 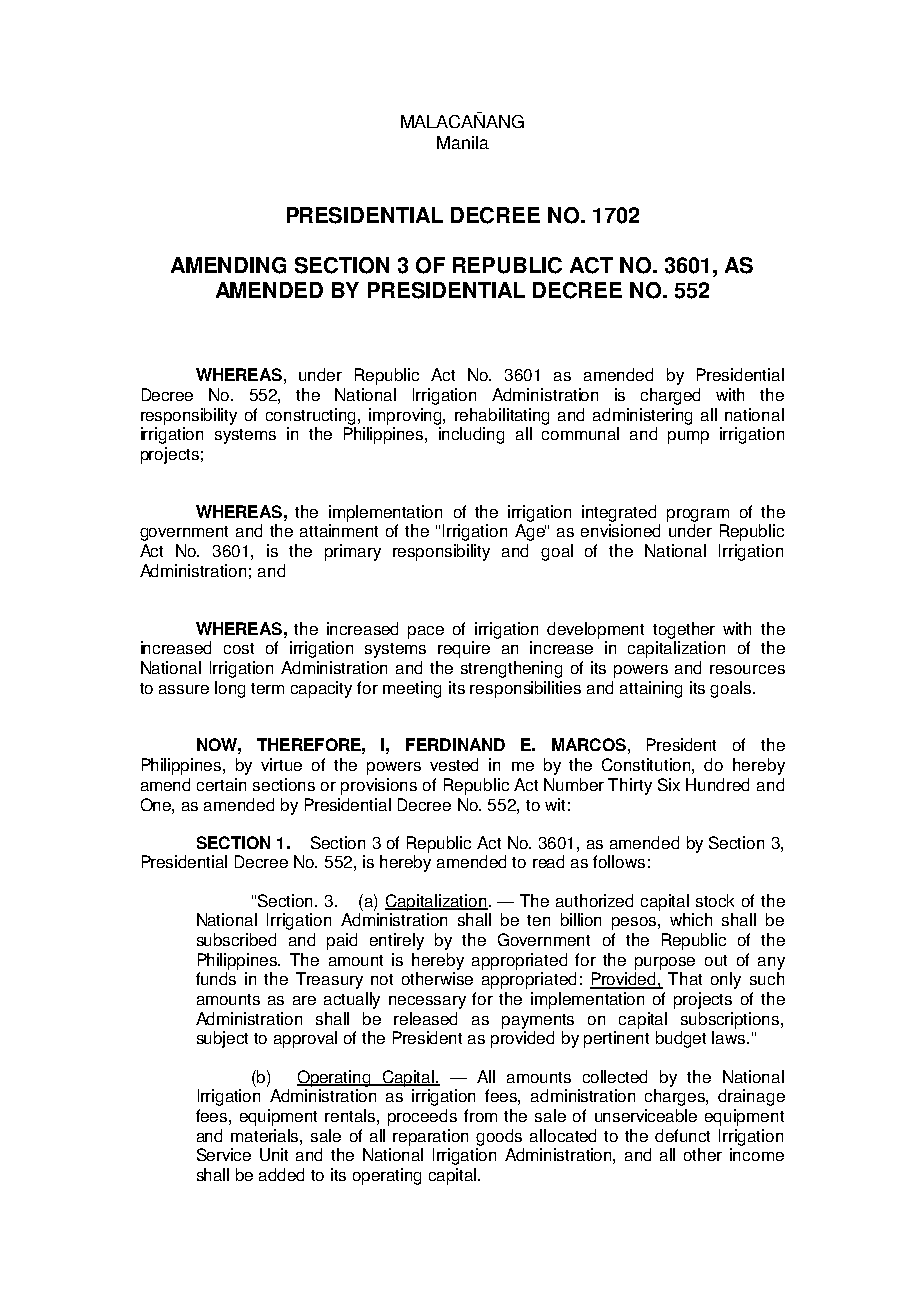 What do you see at coordinates (454, 764) in the image?
I see `vested` at bounding box center [454, 764].
